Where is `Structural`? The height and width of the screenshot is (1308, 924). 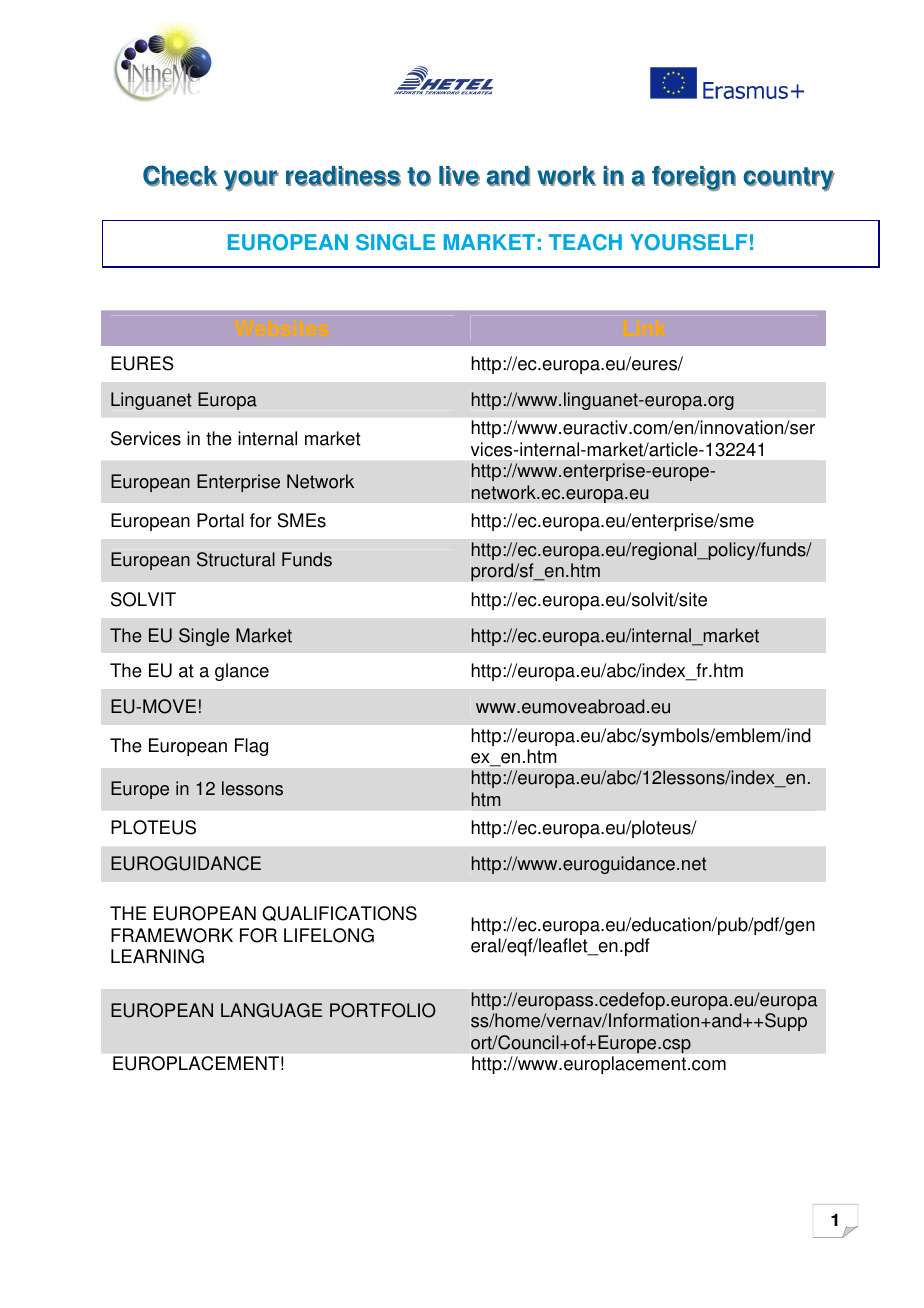
Structural is located at coordinates (236, 559).
